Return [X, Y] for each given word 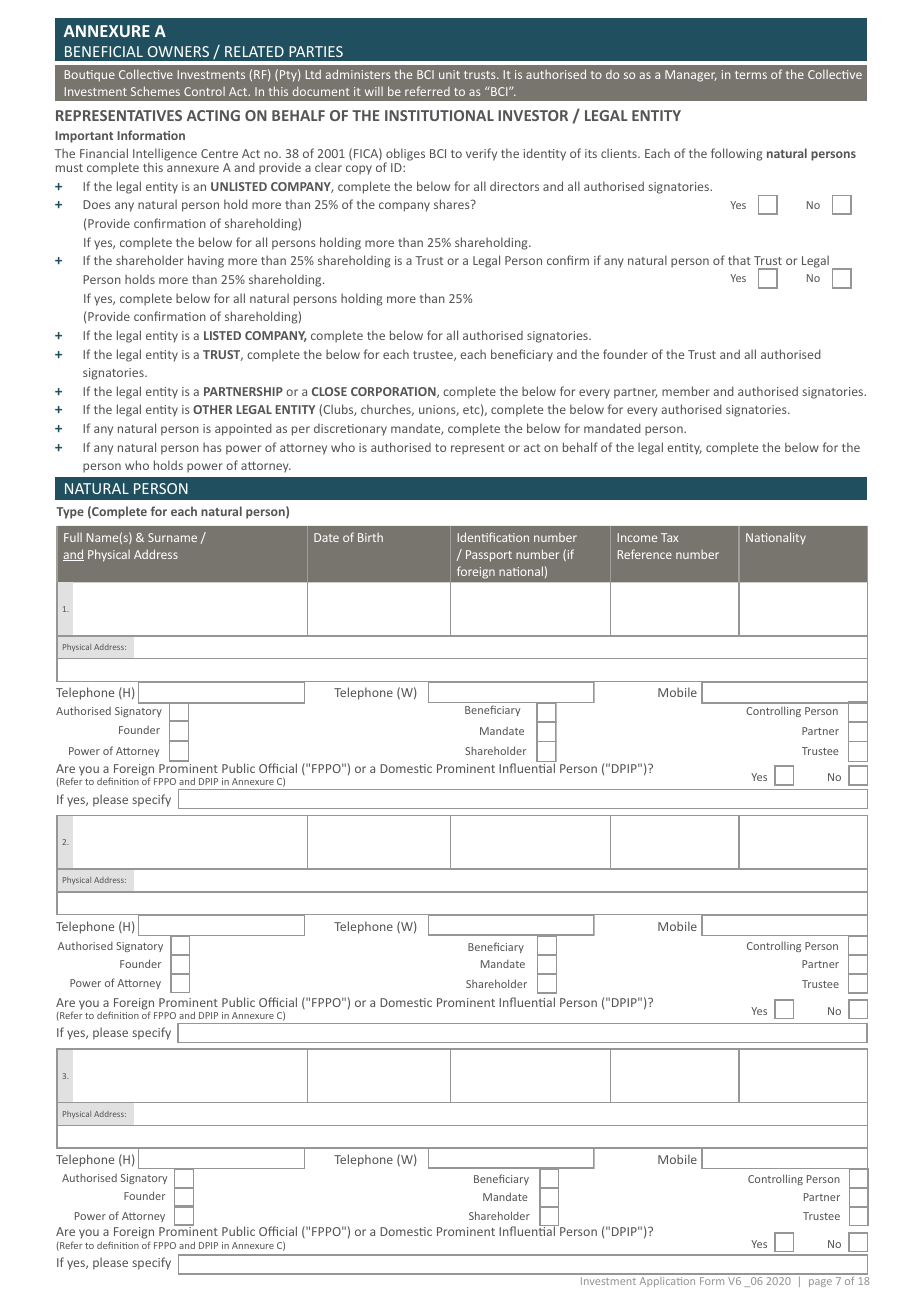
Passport [489, 556]
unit [449, 74]
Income [637, 537]
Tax [669, 537]
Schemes [155, 91]
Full [73, 537]
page [820, 1283]
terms [751, 75]
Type [70, 513]
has [212, 447]
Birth [370, 537]
